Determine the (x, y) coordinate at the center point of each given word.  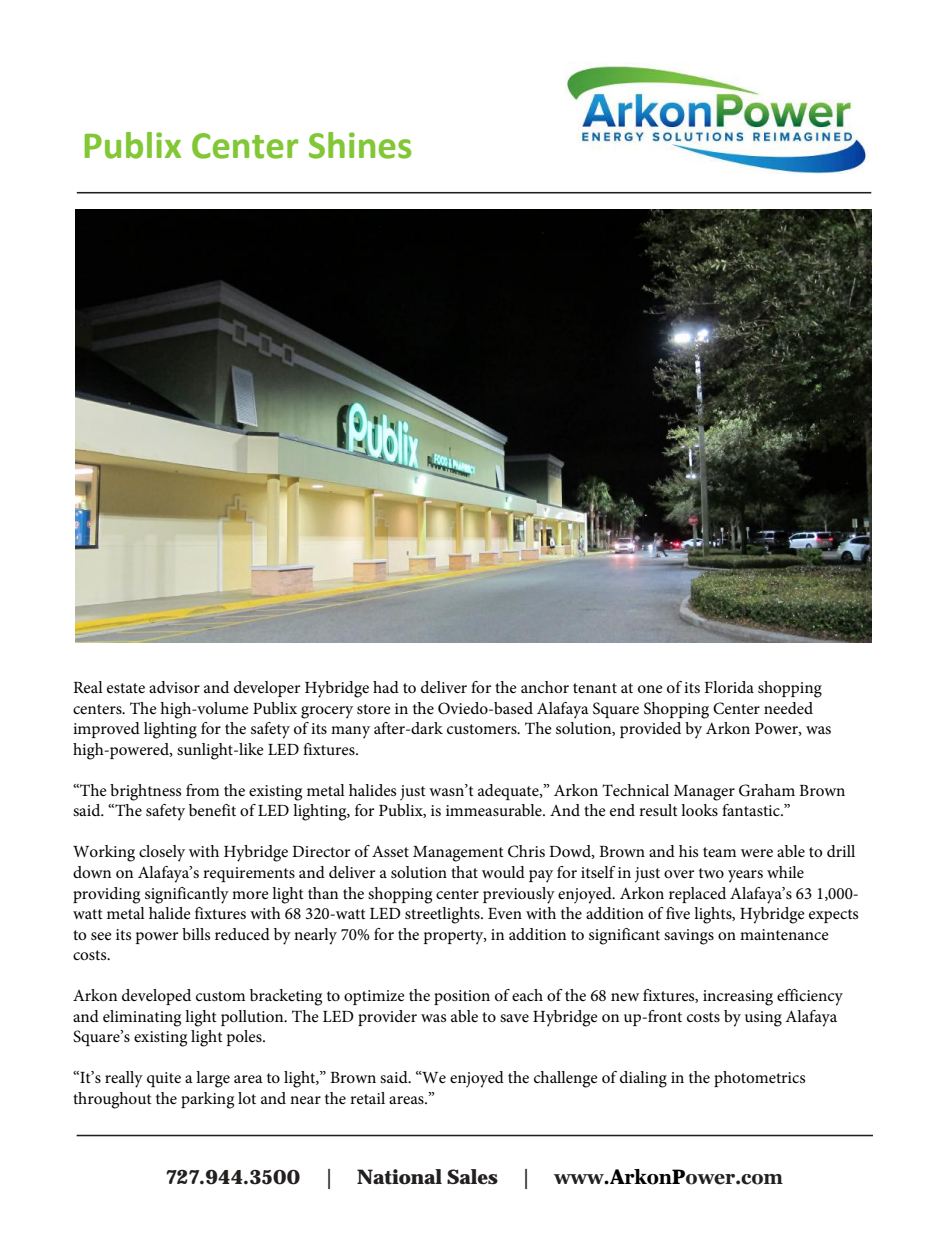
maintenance (784, 934)
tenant (595, 688)
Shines (360, 145)
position (462, 997)
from (202, 790)
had (386, 687)
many (350, 732)
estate (126, 688)
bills (196, 934)
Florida (729, 687)
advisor (174, 687)
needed (788, 708)
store (374, 709)
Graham (767, 790)
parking (207, 1100)
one (650, 689)
